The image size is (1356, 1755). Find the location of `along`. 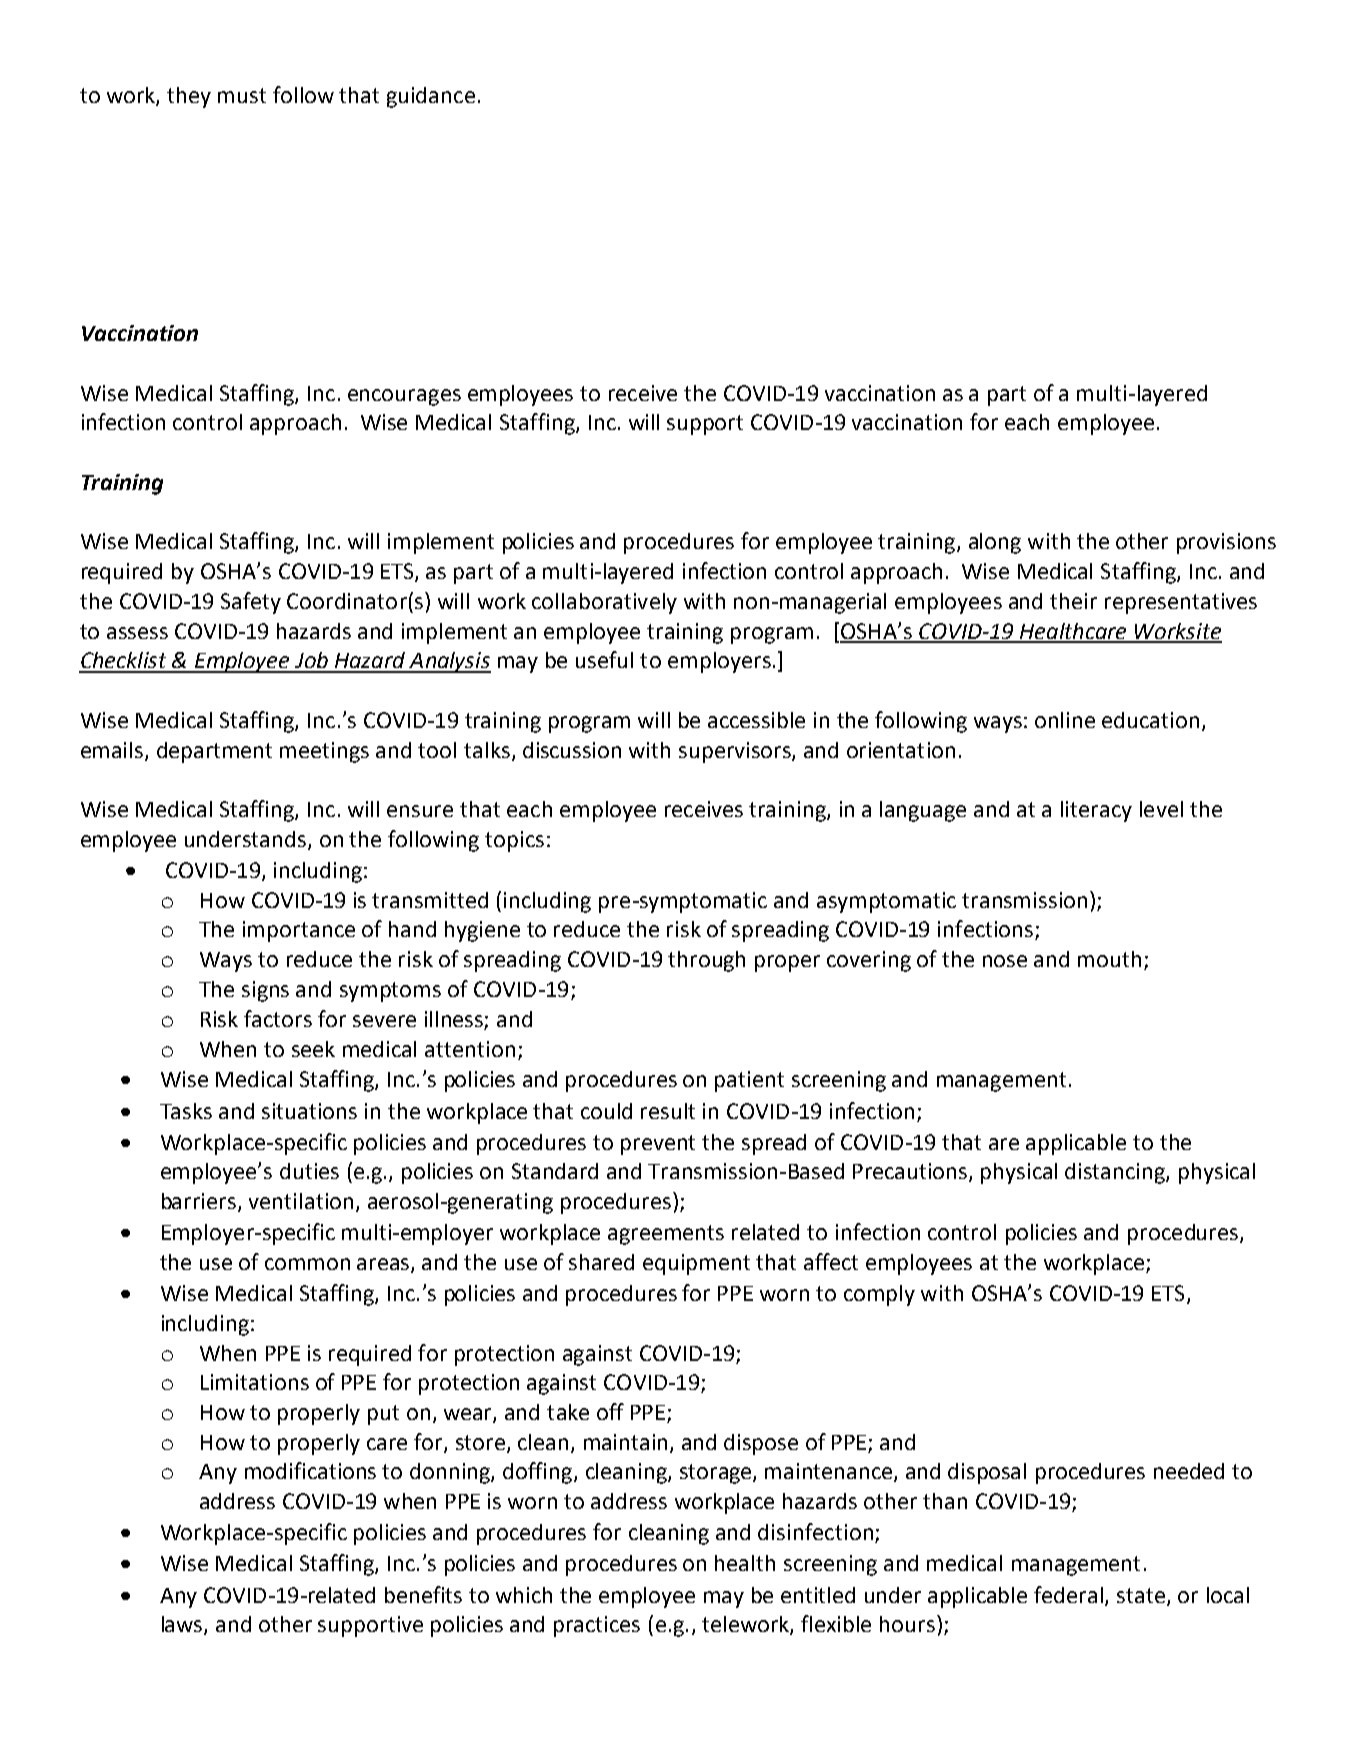

along is located at coordinates (995, 543).
